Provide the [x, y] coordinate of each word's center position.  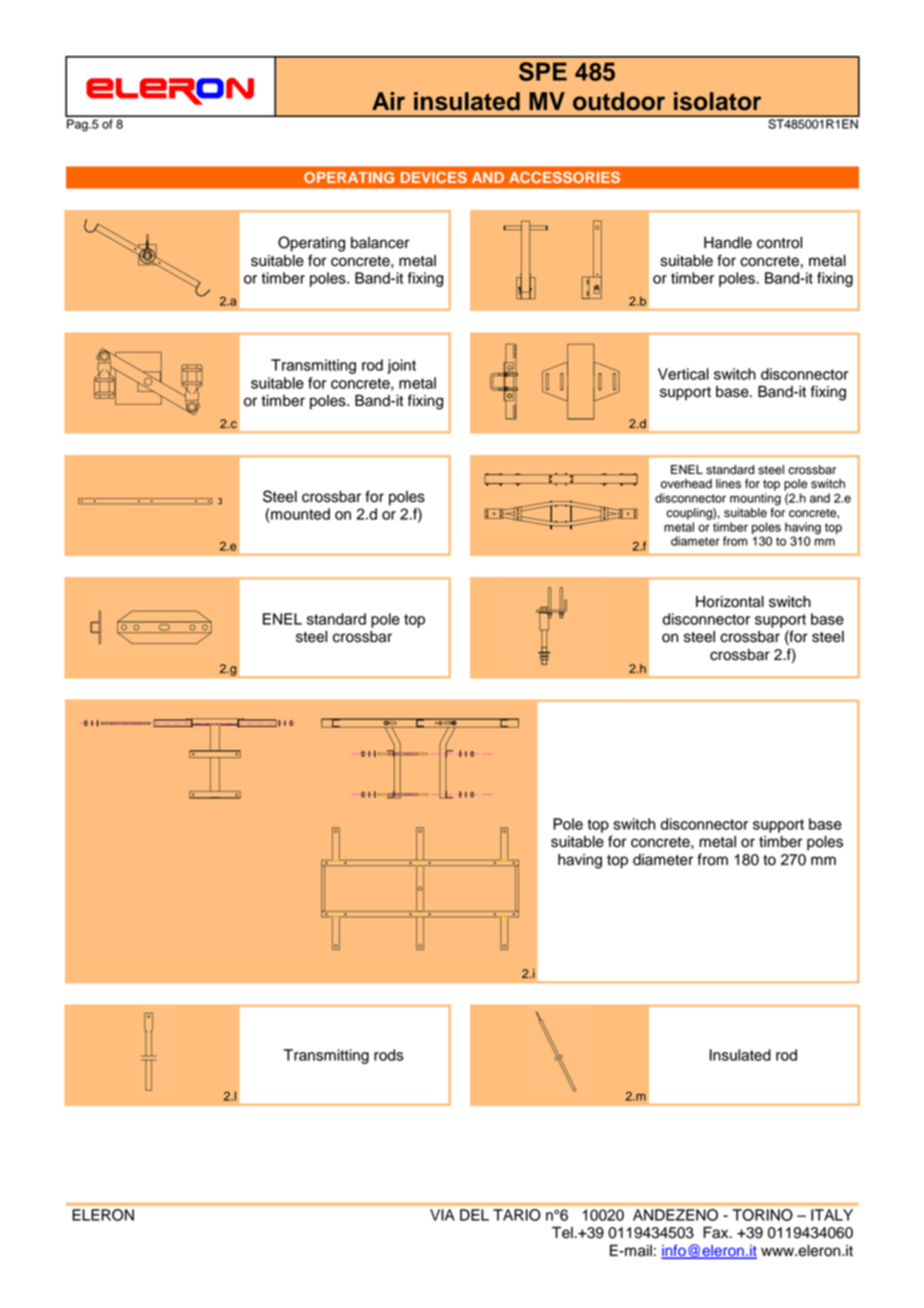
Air [388, 101]
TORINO [762, 1215]
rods [389, 1055]
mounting [755, 499]
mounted [299, 514]
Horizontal [730, 602]
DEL [474, 1215]
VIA [442, 1215]
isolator [717, 101]
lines [728, 484]
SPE [543, 71]
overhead [686, 484]
